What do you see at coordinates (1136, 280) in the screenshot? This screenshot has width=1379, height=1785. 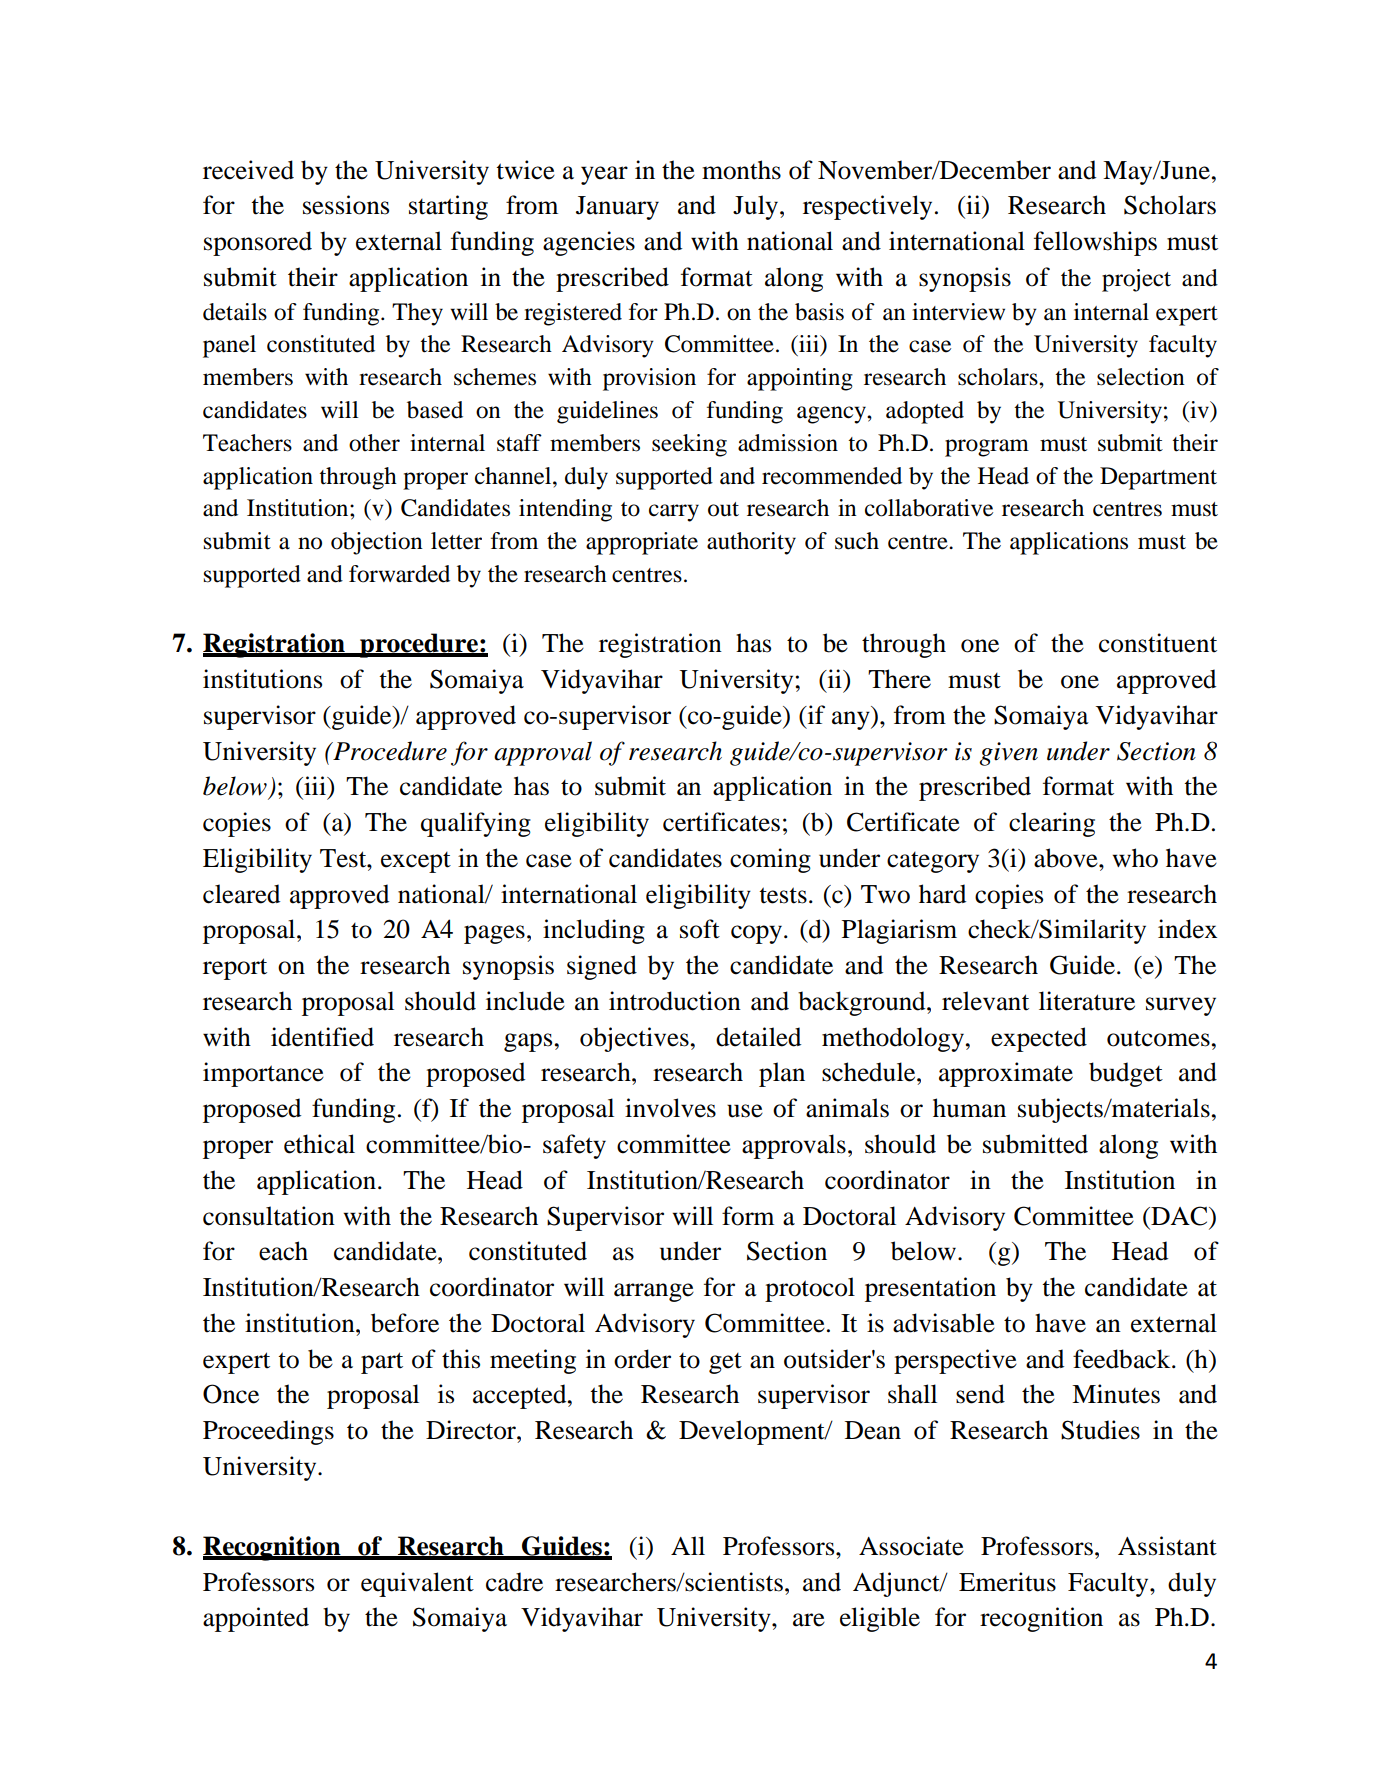 I see `project` at bounding box center [1136, 280].
